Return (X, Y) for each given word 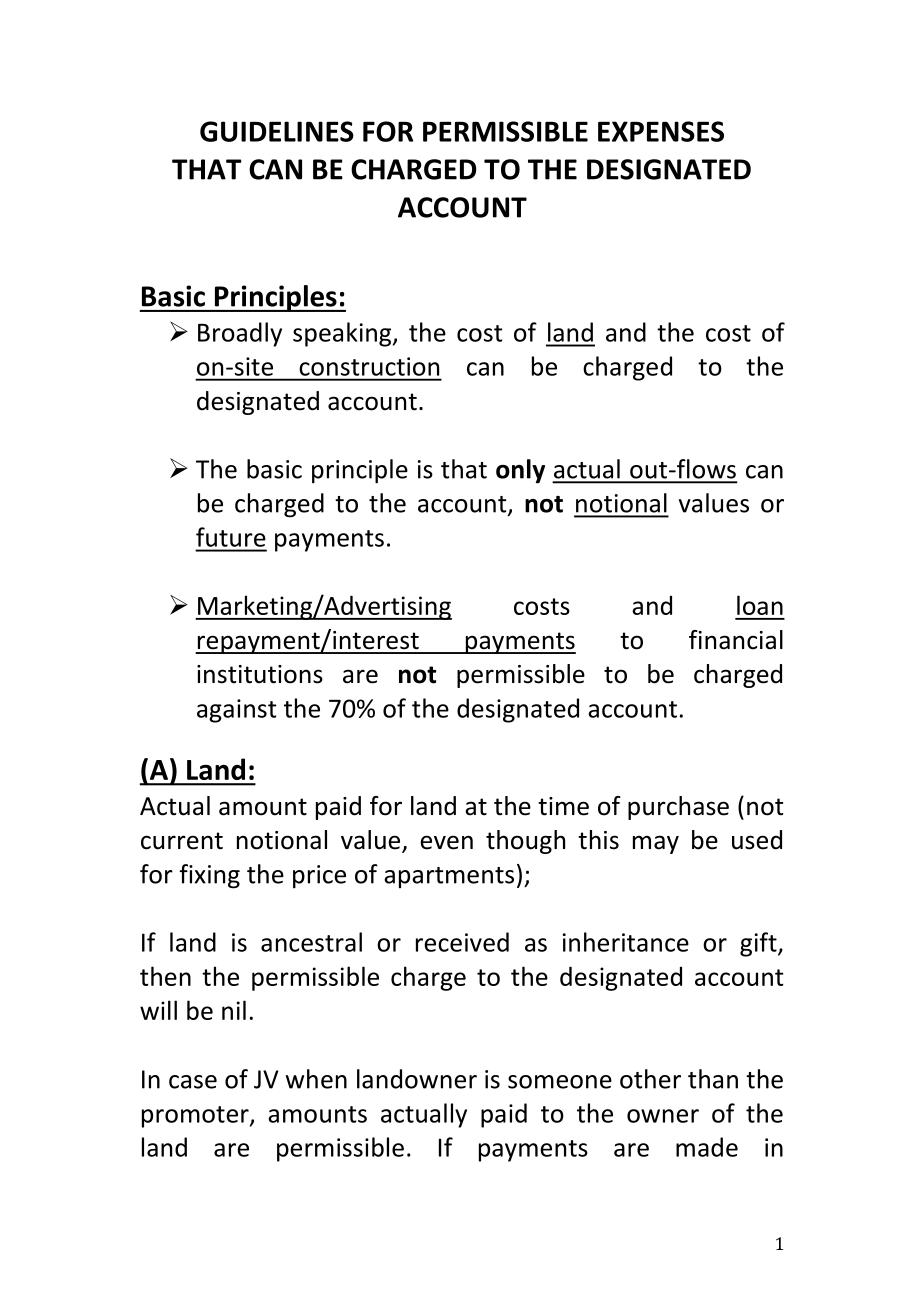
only (520, 471)
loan (760, 605)
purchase (678, 808)
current (182, 841)
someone (560, 1082)
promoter (196, 1117)
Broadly (240, 334)
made (707, 1147)
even (446, 842)
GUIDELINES (277, 131)
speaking (343, 334)
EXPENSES (661, 131)
